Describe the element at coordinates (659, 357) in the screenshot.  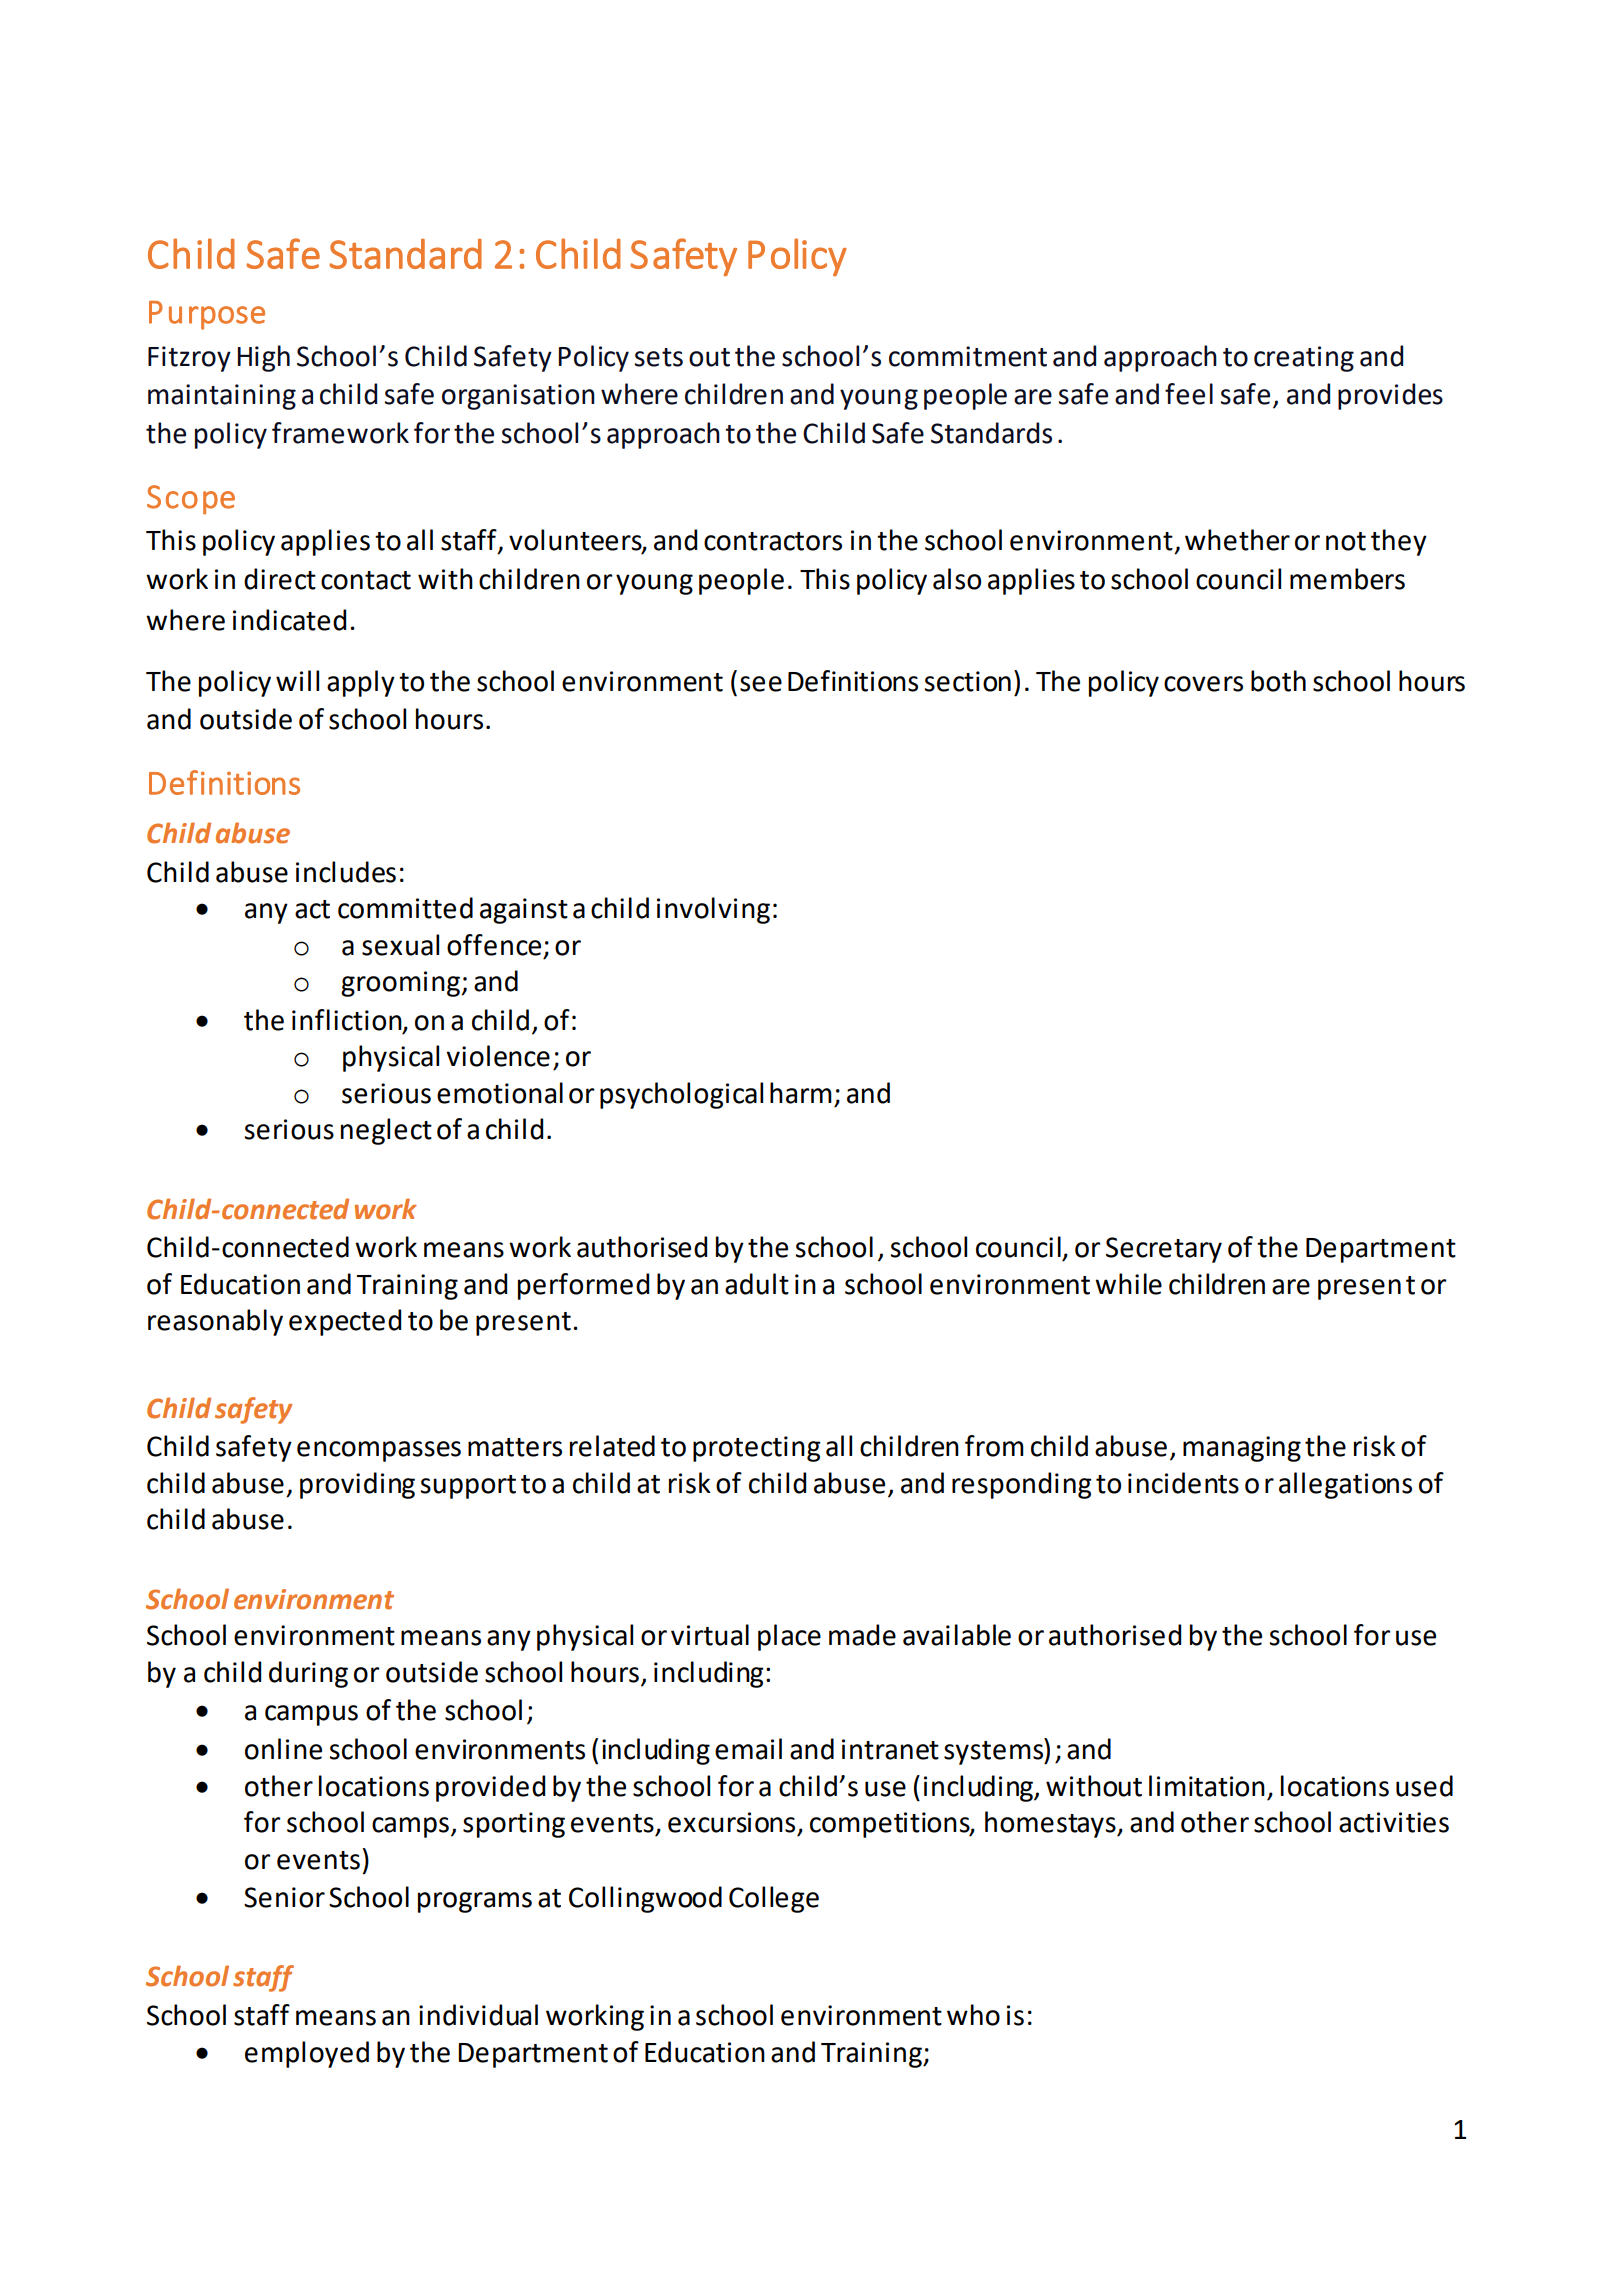
I see `sets` at that location.
